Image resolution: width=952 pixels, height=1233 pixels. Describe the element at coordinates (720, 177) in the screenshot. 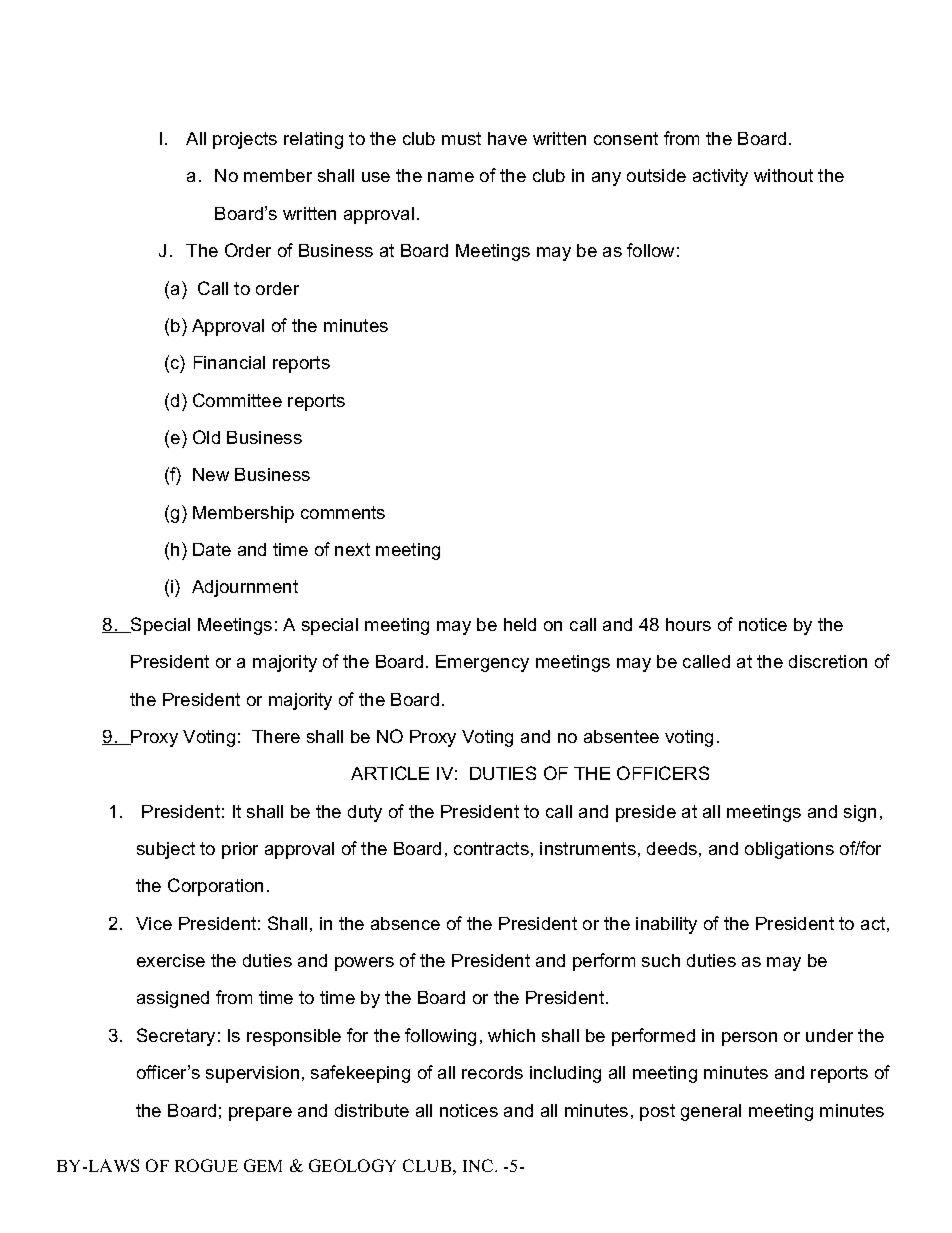

I see `activity` at that location.
